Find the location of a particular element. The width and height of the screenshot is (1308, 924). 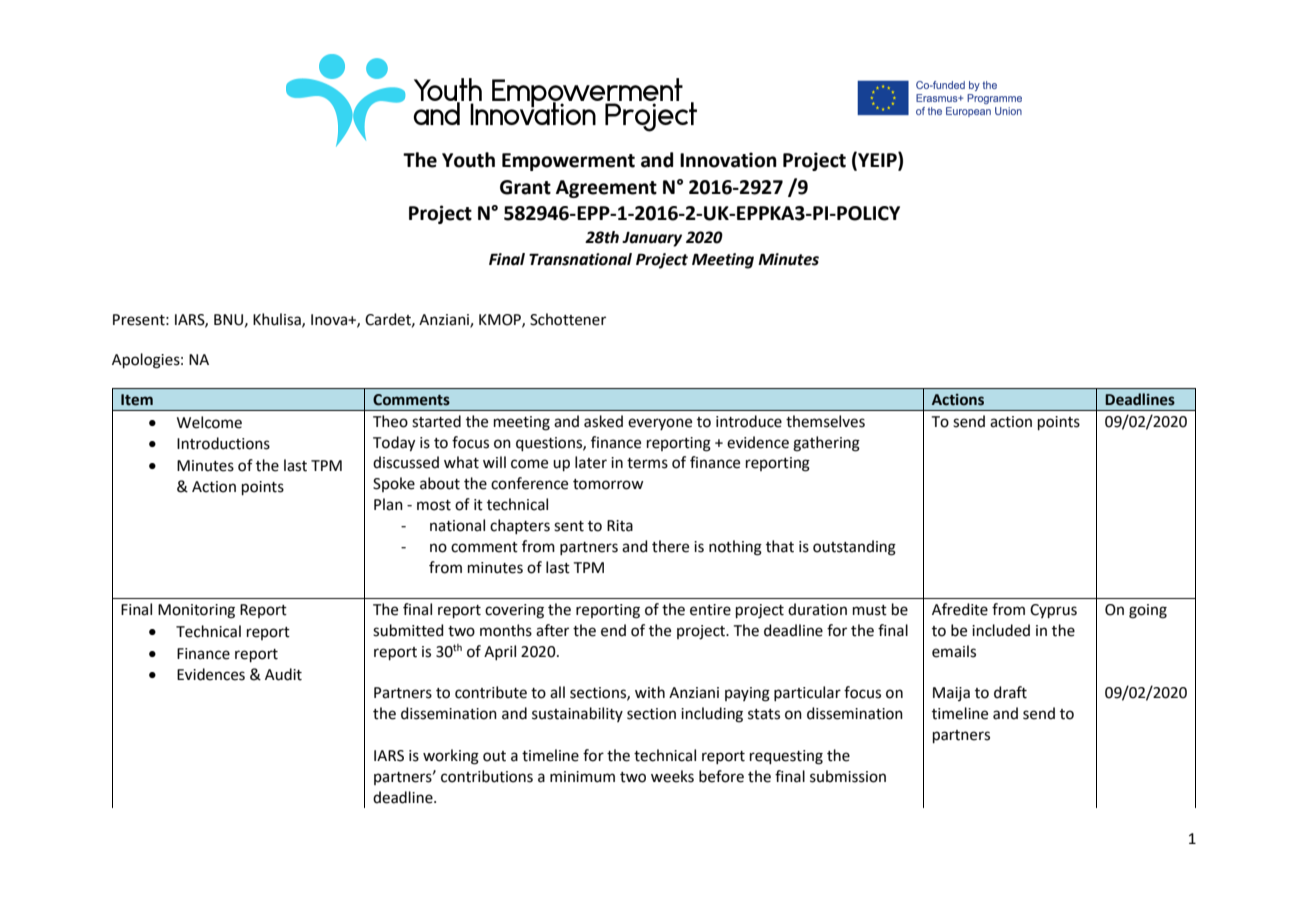

submission is located at coordinates (848, 776).
